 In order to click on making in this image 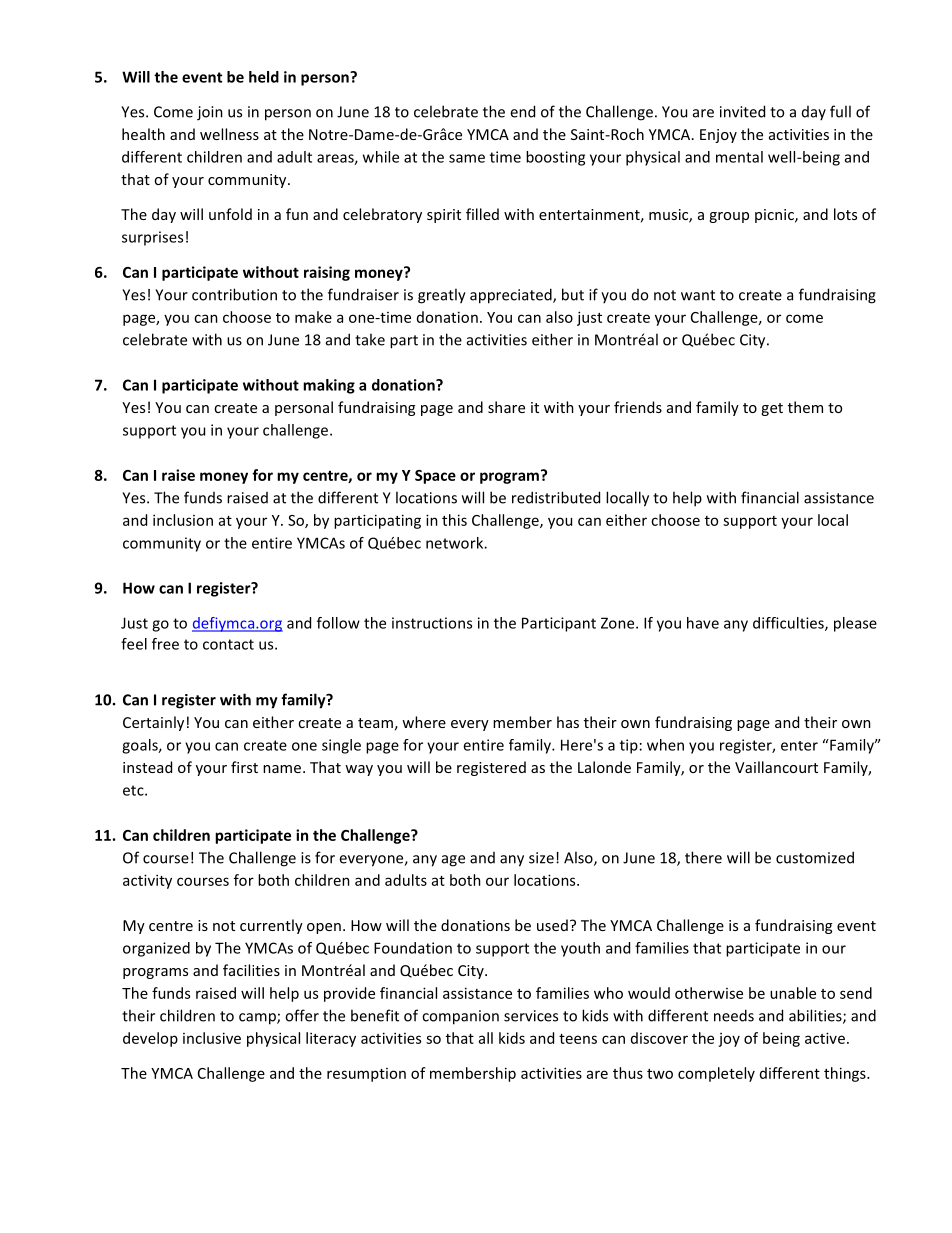, I will do `click(329, 386)`.
